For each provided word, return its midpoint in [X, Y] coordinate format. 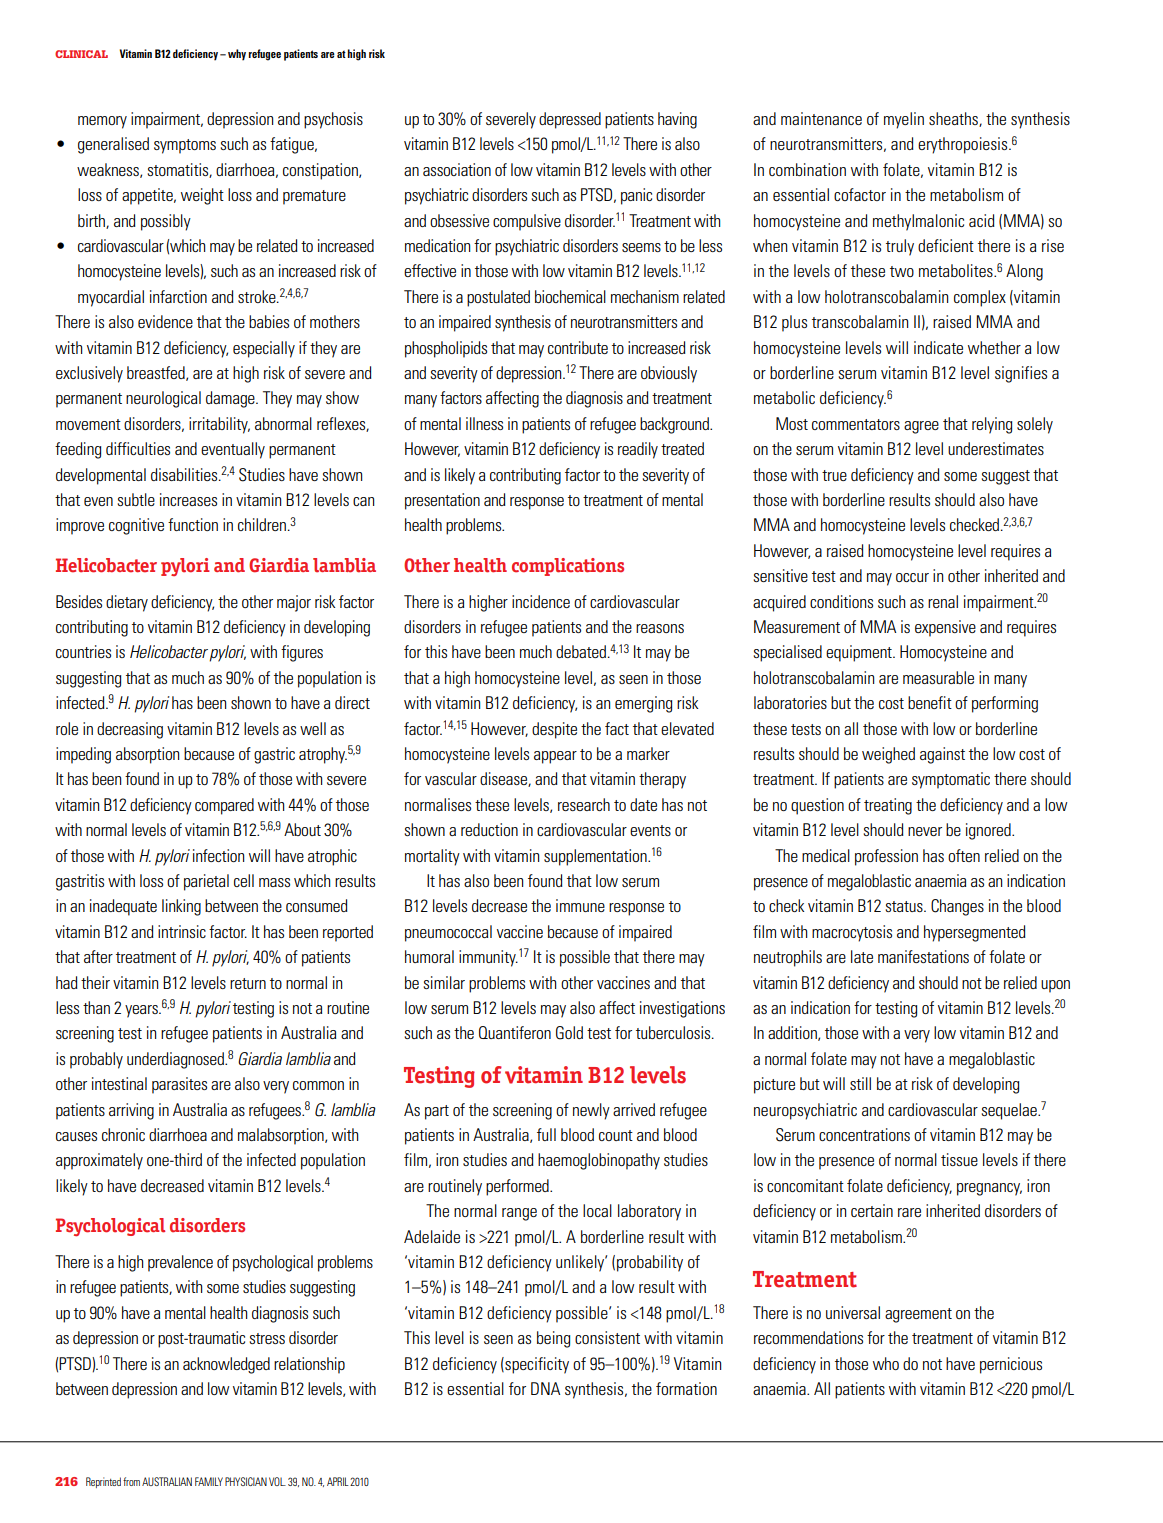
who [886, 1363]
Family [209, 1481]
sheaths [954, 119]
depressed [570, 120]
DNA [545, 1388]
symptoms [185, 146]
